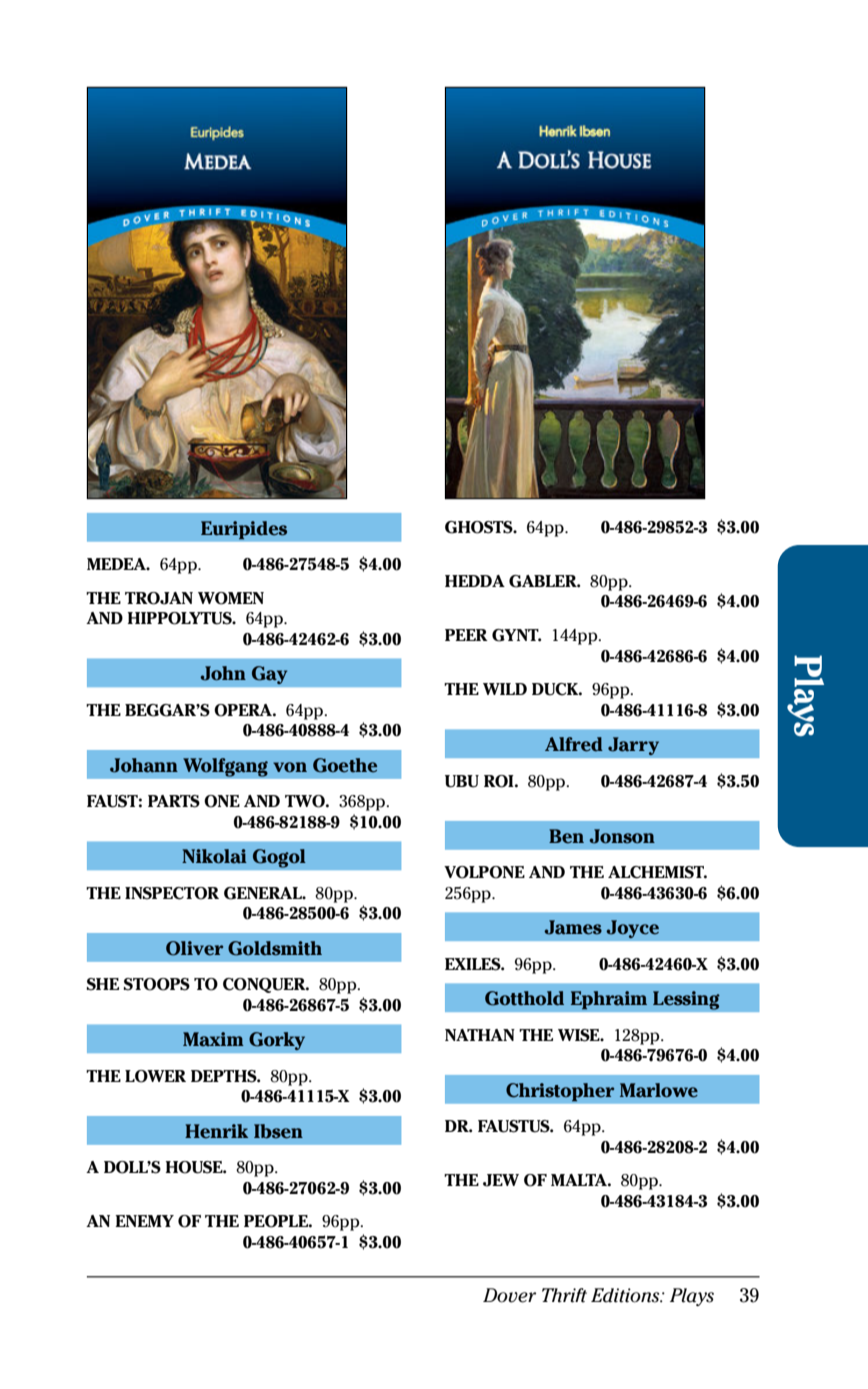  Describe the element at coordinates (216, 1131) in the page. I see `Henrik` at that location.
